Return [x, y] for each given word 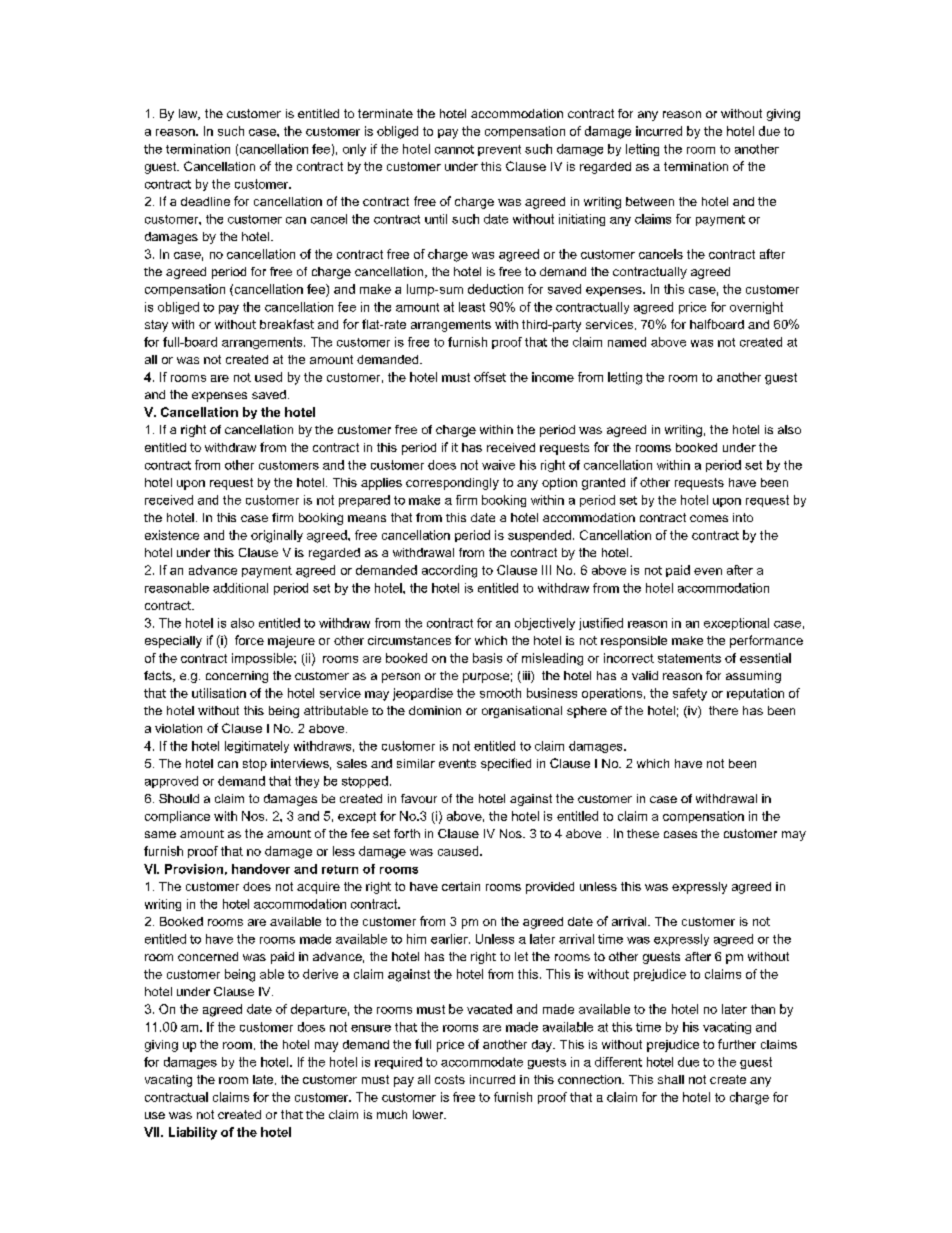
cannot [454, 149]
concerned [208, 956]
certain [461, 886]
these [643, 833]
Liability [193, 1133]
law [189, 114]
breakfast [287, 324]
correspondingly [452, 484]
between [650, 201]
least [472, 307]
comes [709, 518]
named [627, 342]
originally [277, 536]
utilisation [219, 693]
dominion [435, 710]
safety [690, 694]
